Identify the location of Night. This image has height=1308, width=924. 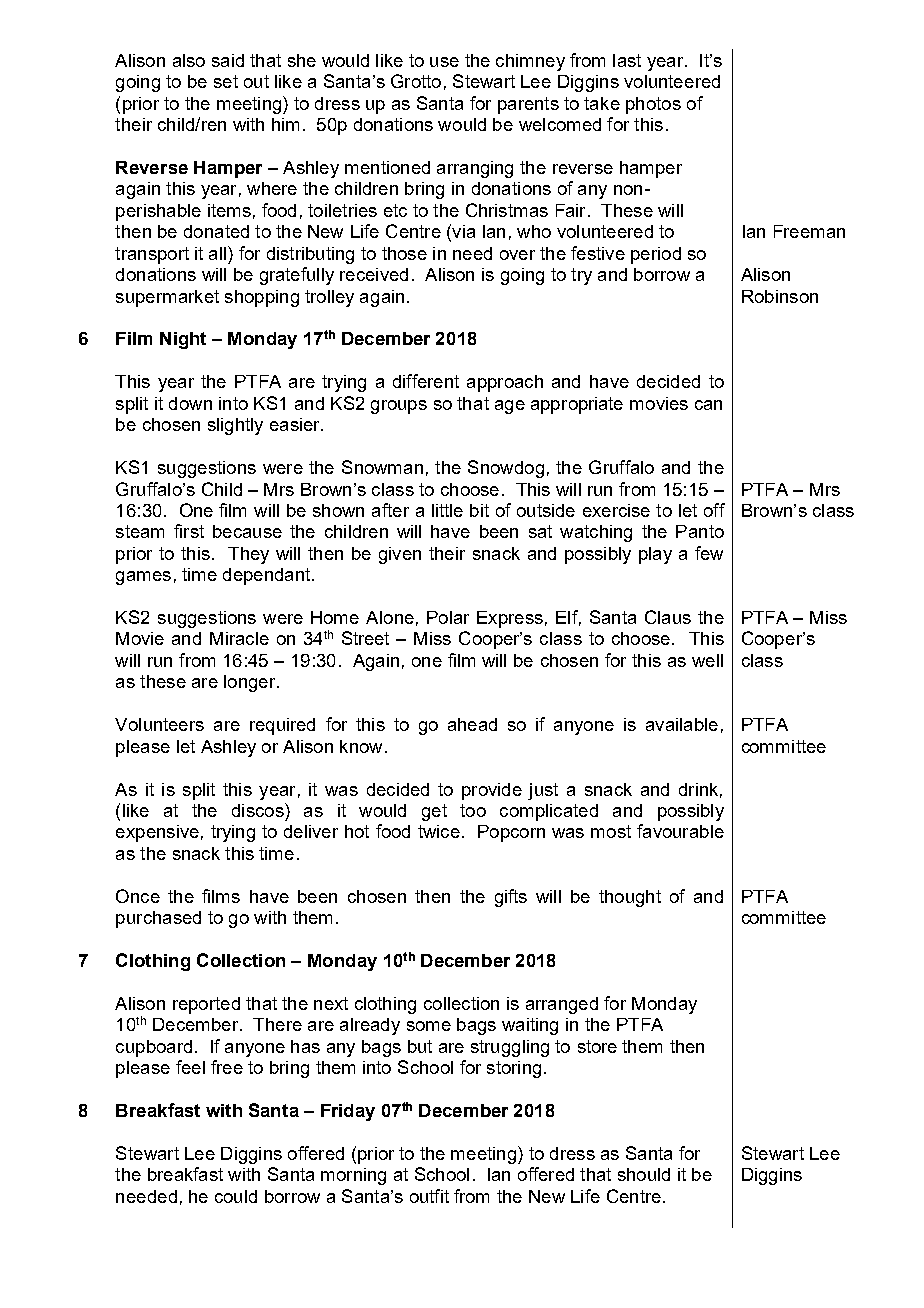
(183, 340).
